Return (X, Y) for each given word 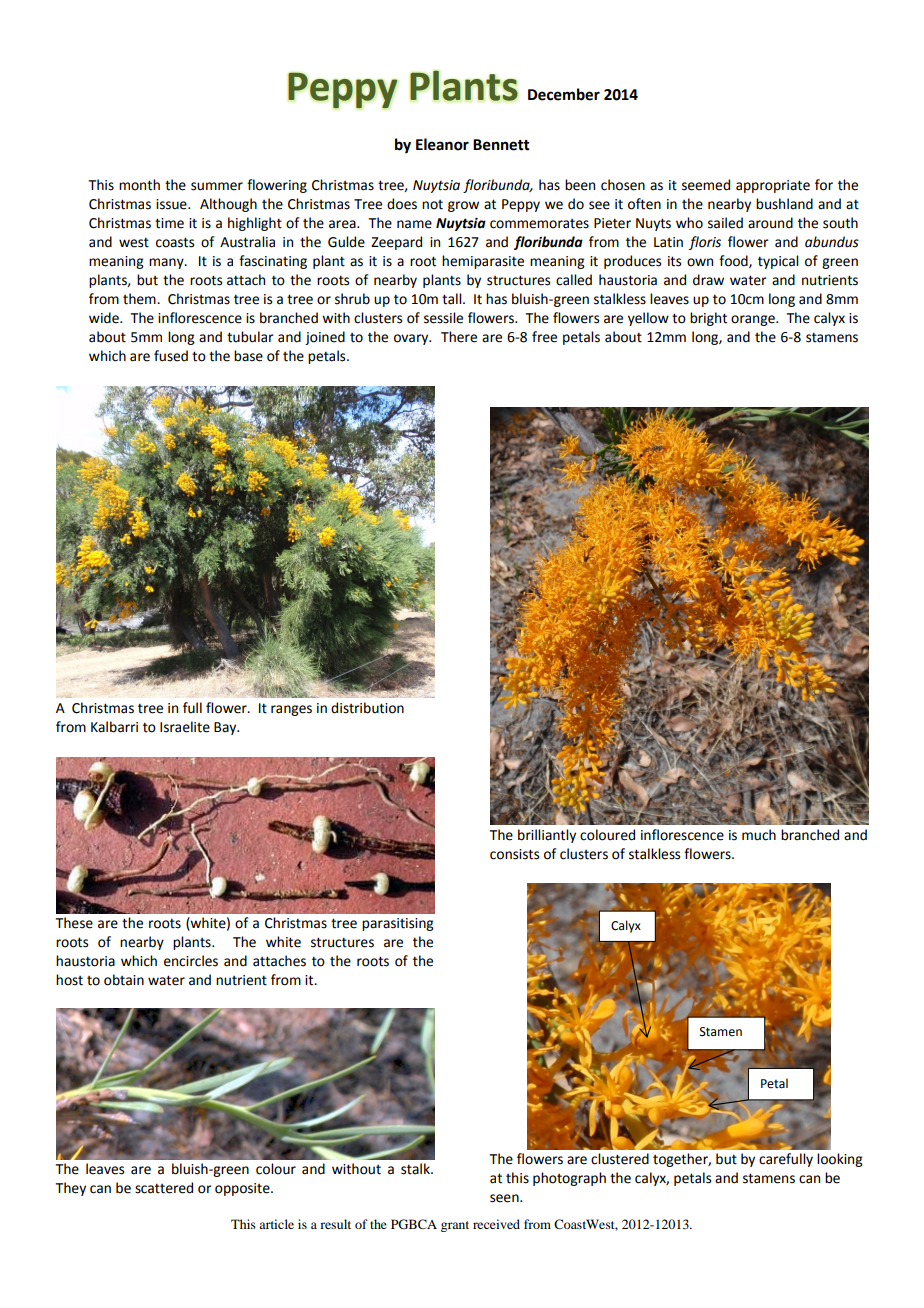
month (139, 185)
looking (840, 1160)
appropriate (773, 186)
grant (455, 1226)
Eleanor (442, 144)
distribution (367, 708)
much (759, 835)
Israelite (185, 727)
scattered (164, 1188)
